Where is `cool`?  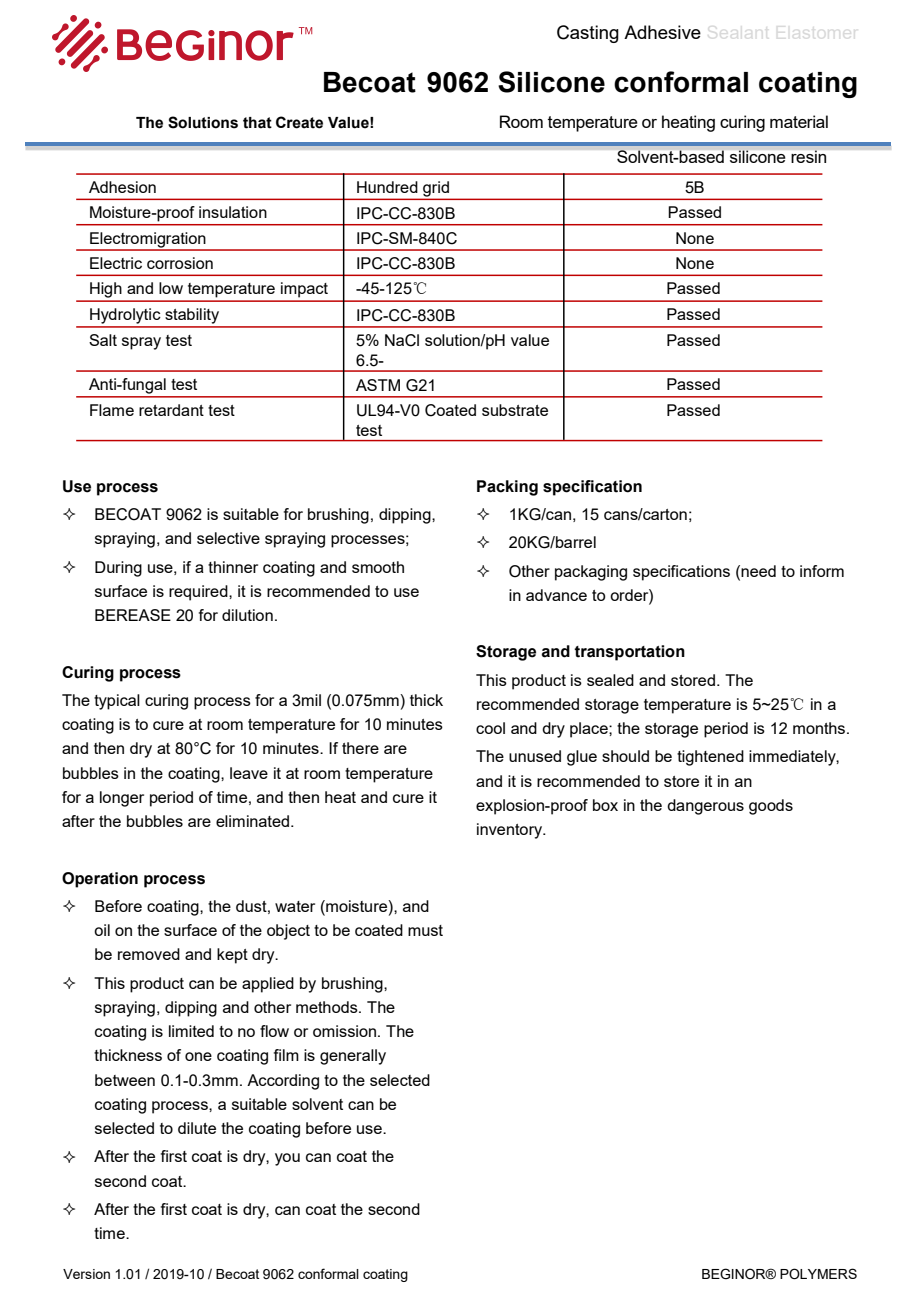 cool is located at coordinates (490, 728).
